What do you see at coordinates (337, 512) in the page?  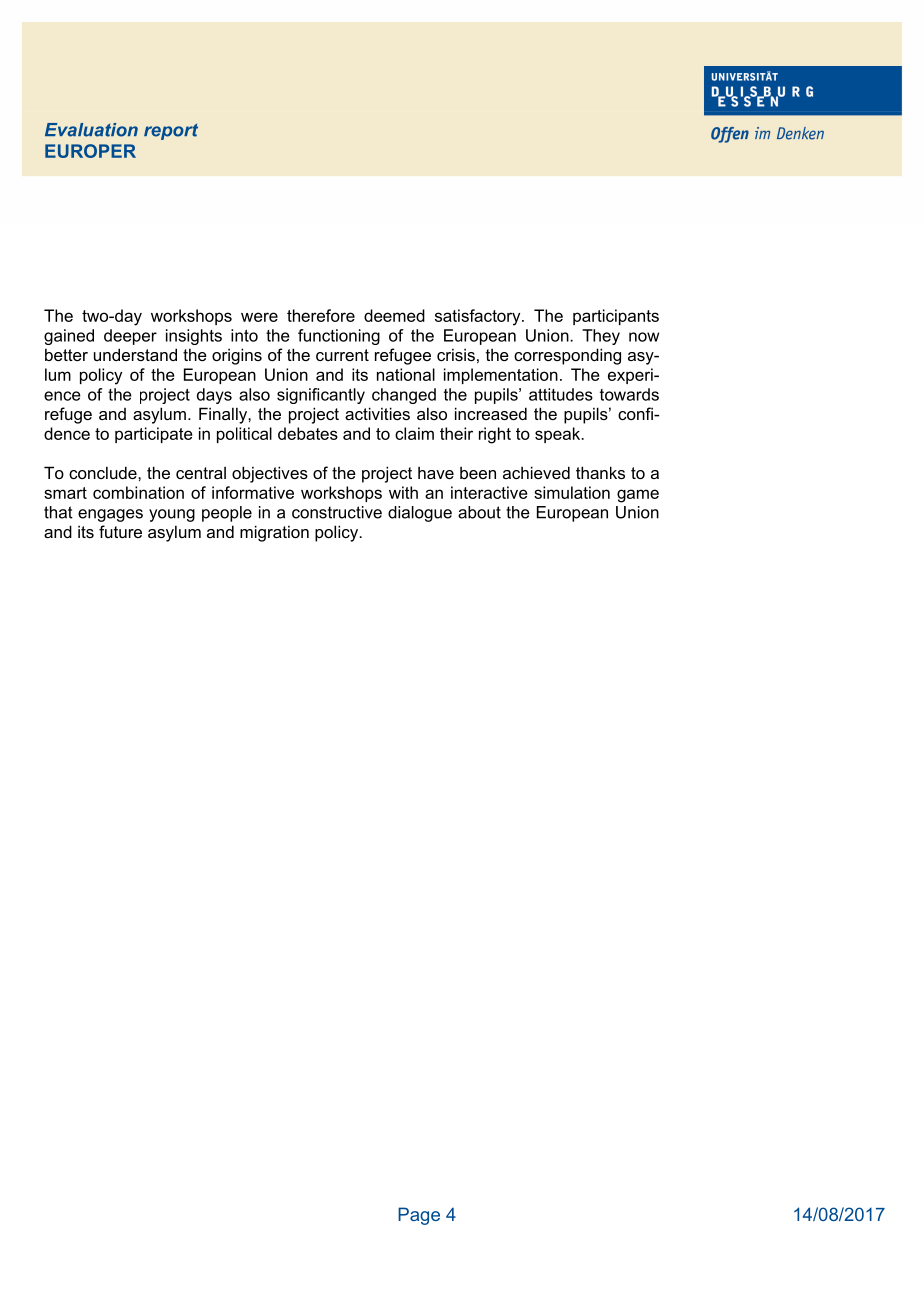 I see `constructive` at bounding box center [337, 512].
